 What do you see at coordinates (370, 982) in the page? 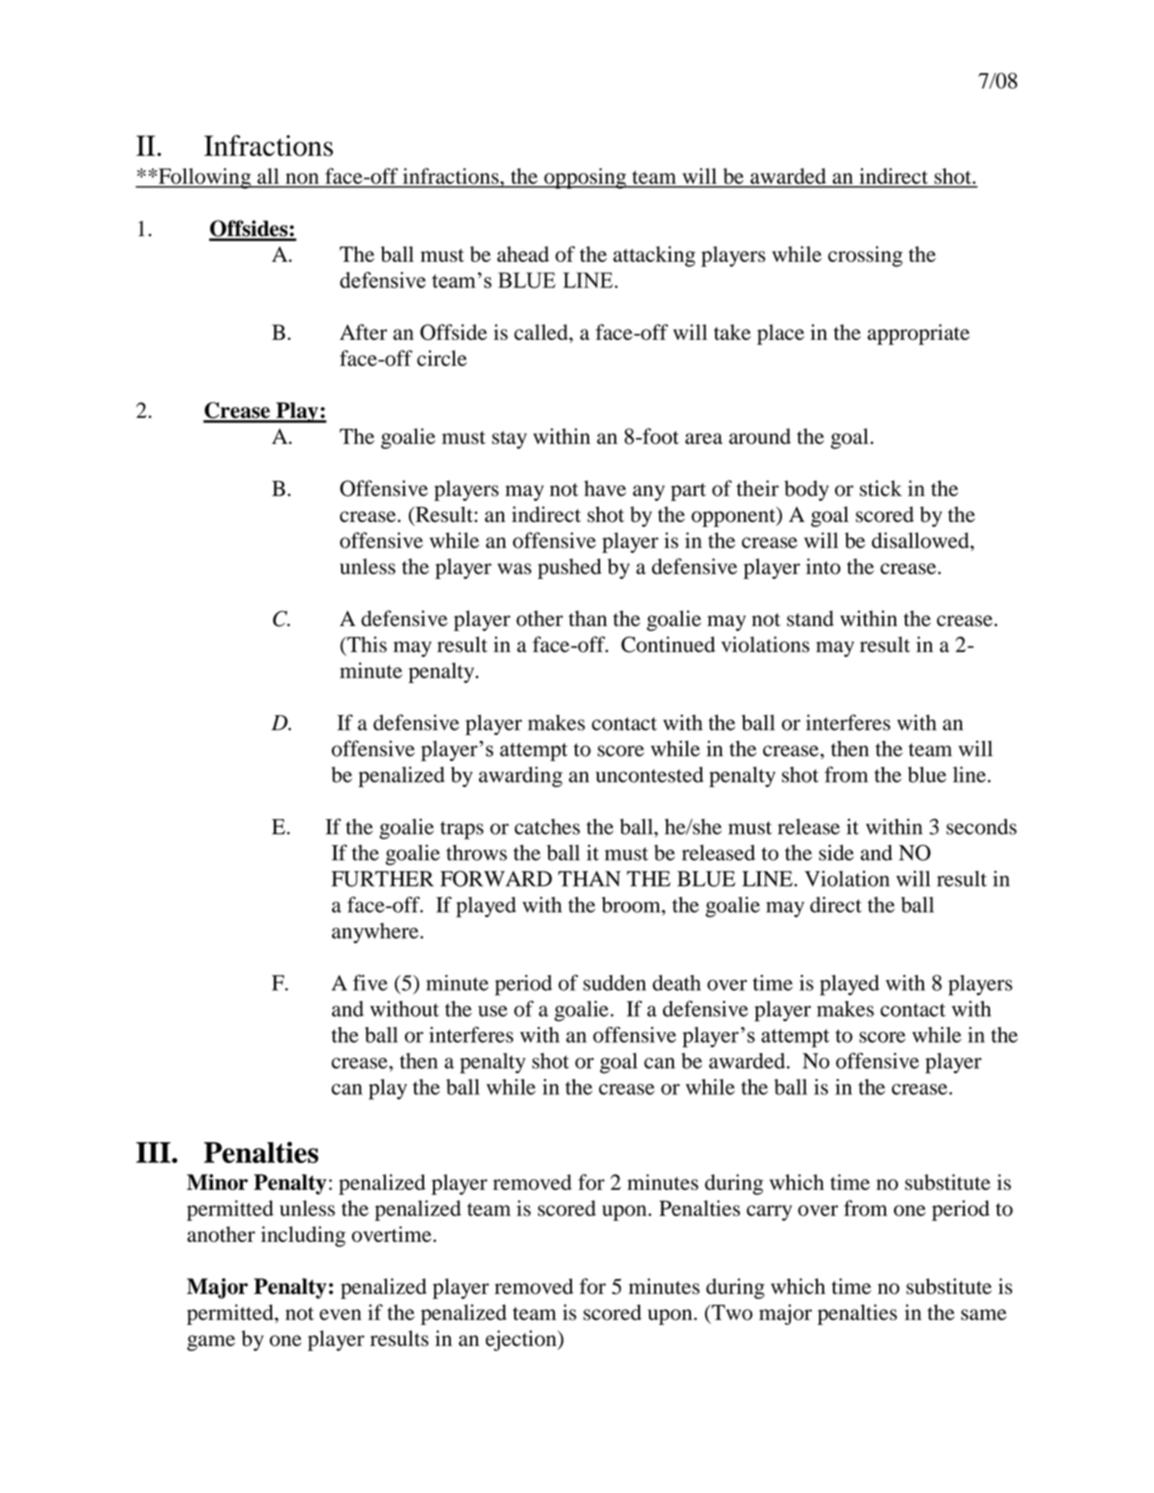
I see `five` at bounding box center [370, 982].
